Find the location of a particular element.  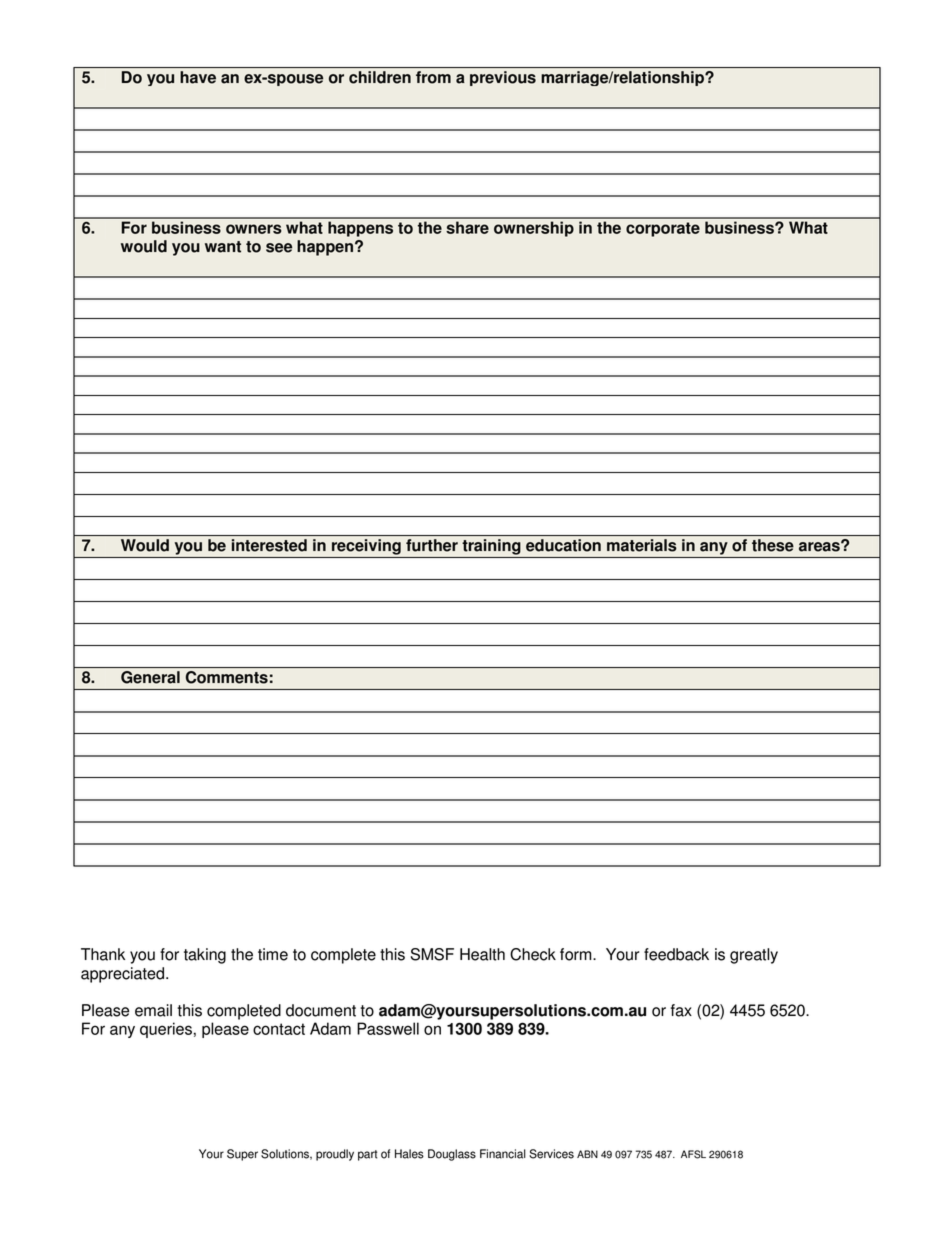

Health is located at coordinates (482, 954).
